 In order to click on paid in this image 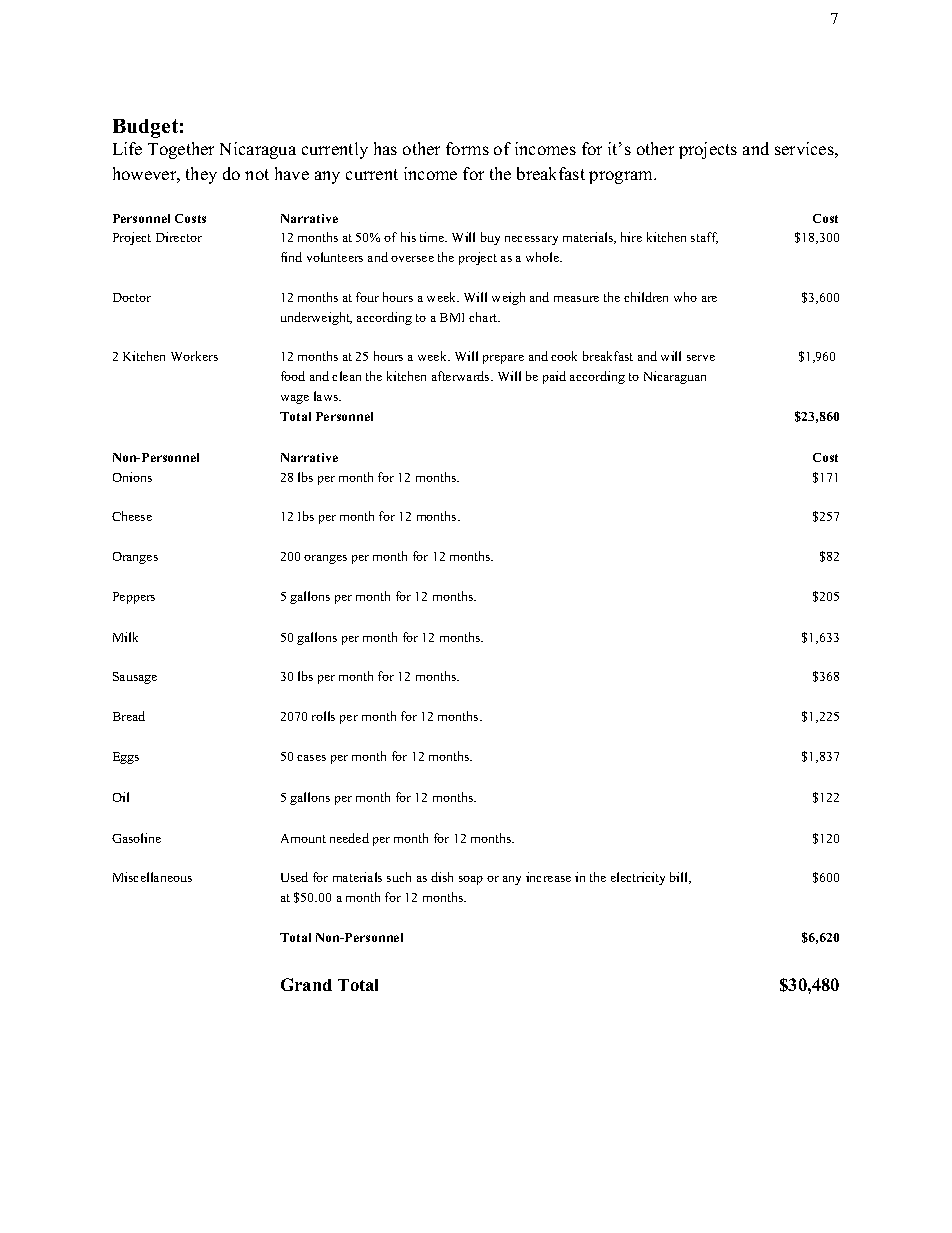, I will do `click(554, 377)`.
